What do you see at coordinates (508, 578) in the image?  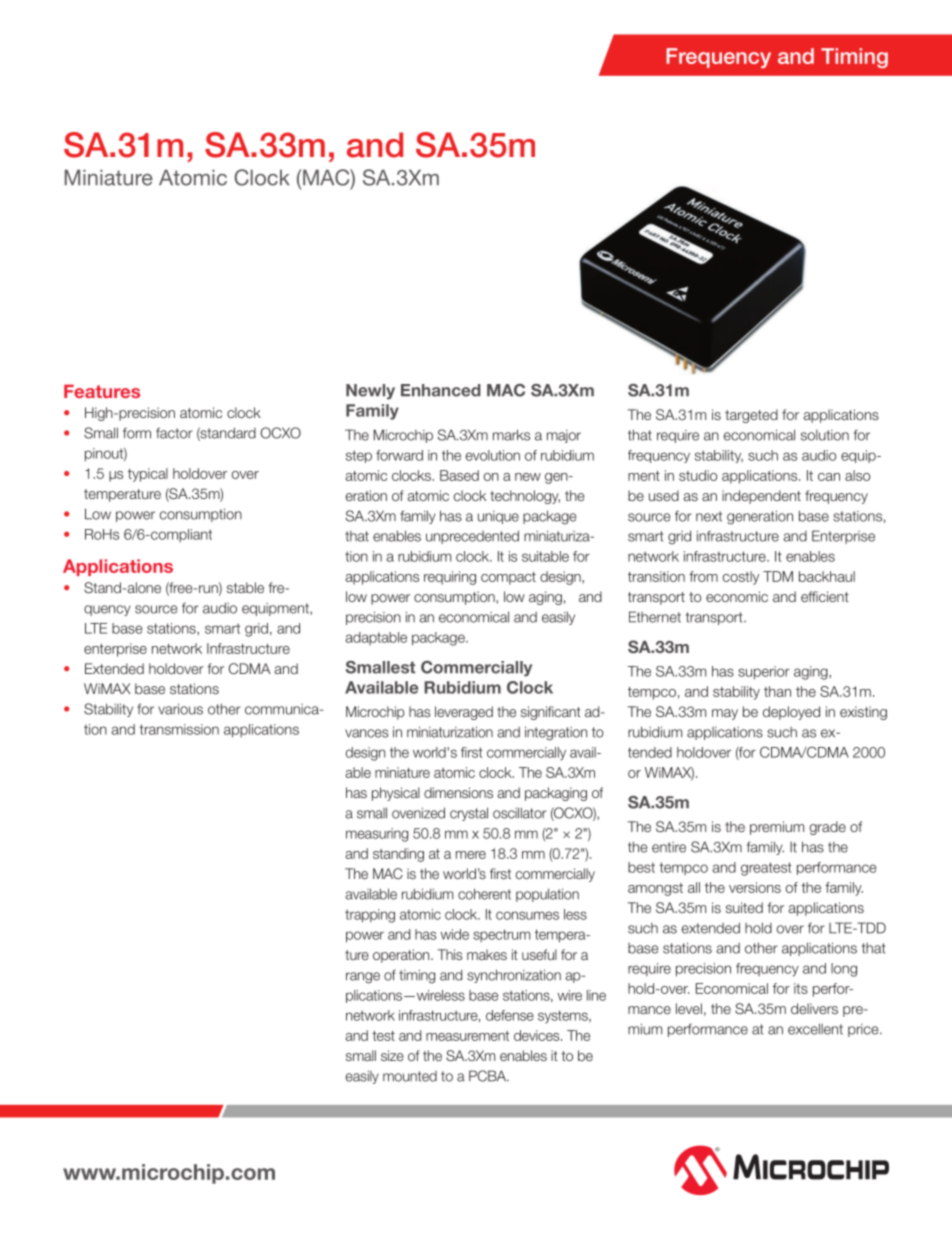 I see `compact` at bounding box center [508, 578].
